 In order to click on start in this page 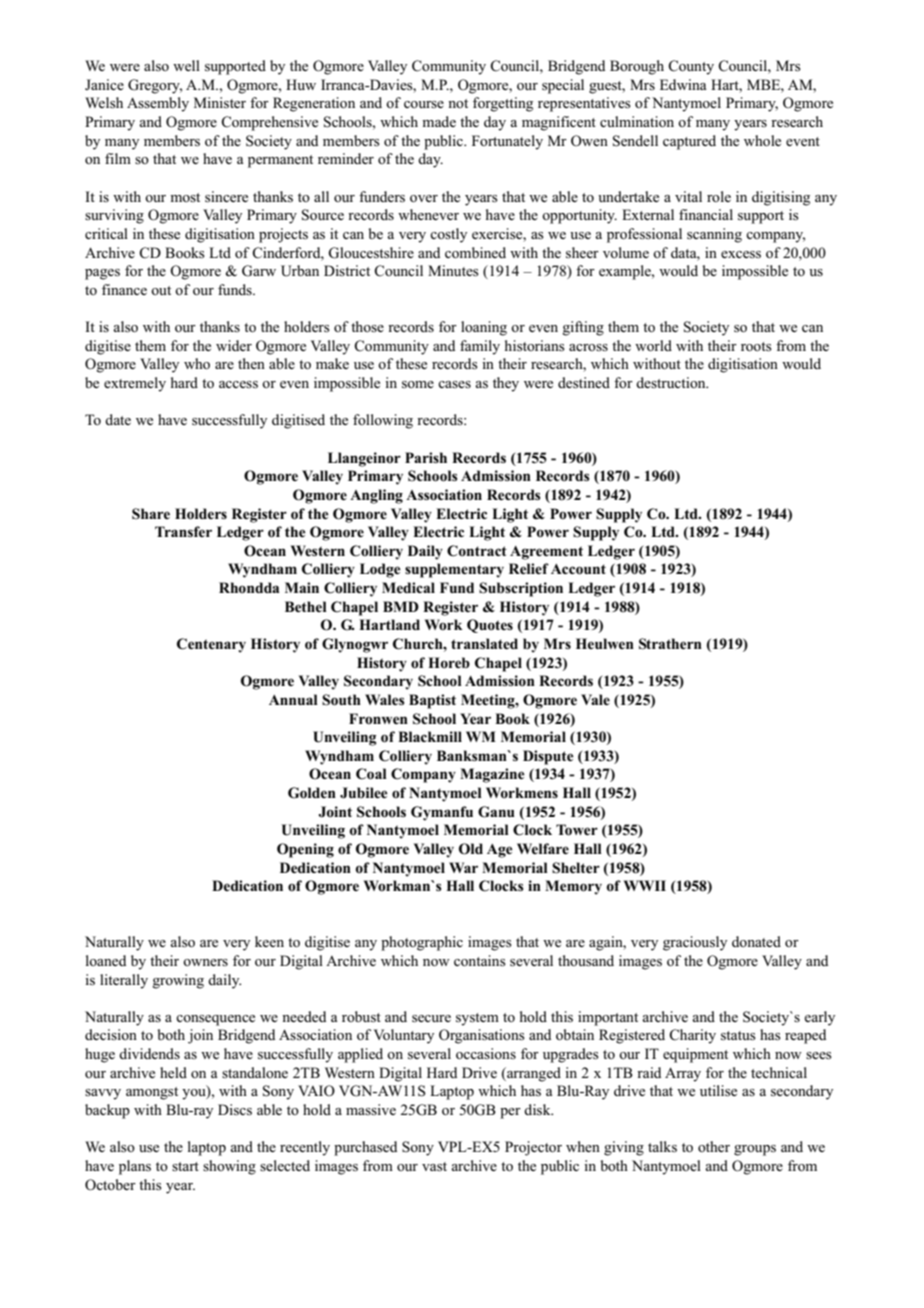, I will do `click(185, 1166)`.
